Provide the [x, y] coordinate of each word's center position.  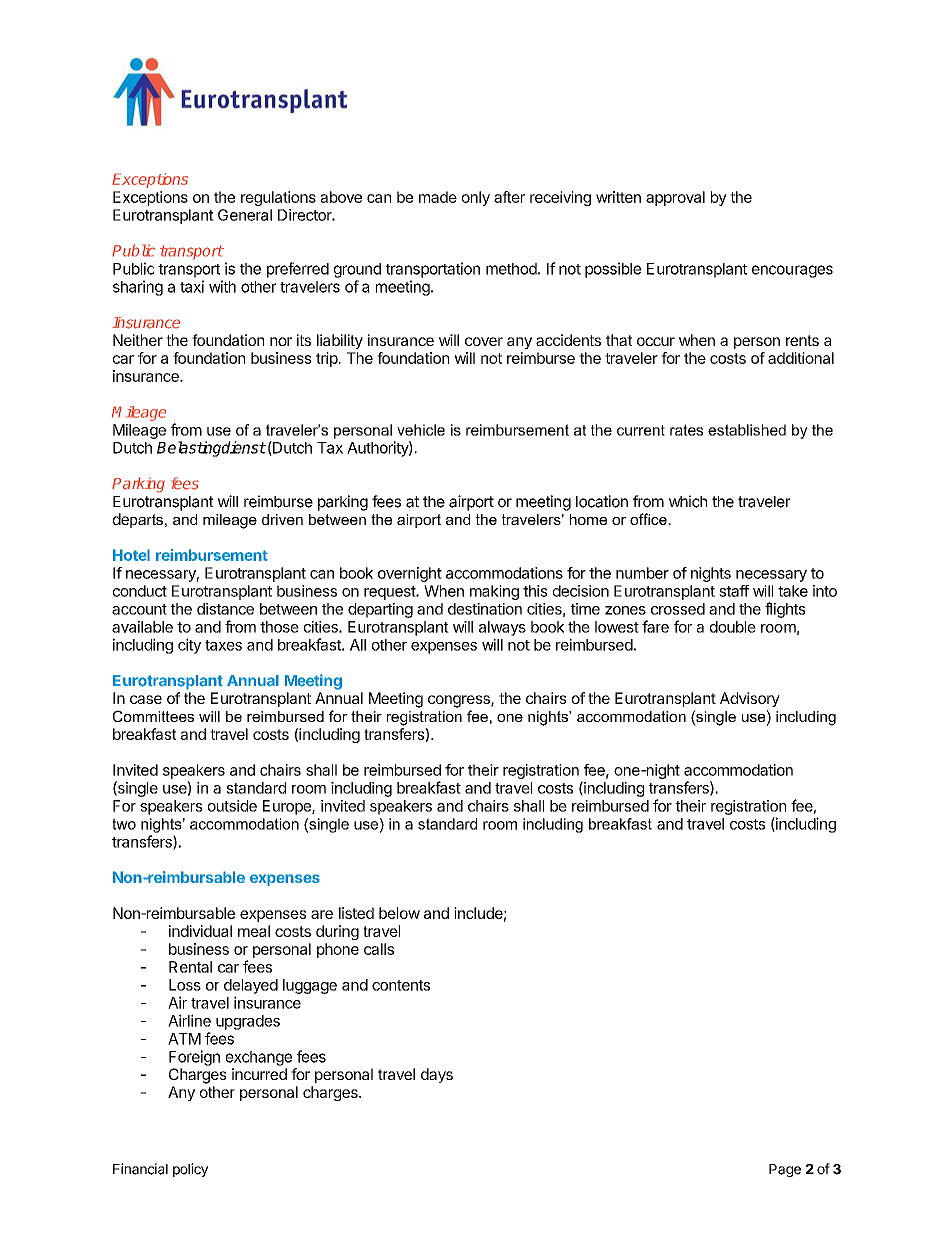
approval [675, 198]
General [245, 215]
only [476, 198]
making [494, 592]
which [688, 501]
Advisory [750, 699]
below [399, 913]
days [437, 1075]
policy [190, 1170]
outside [232, 806]
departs [139, 520]
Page [785, 1170]
